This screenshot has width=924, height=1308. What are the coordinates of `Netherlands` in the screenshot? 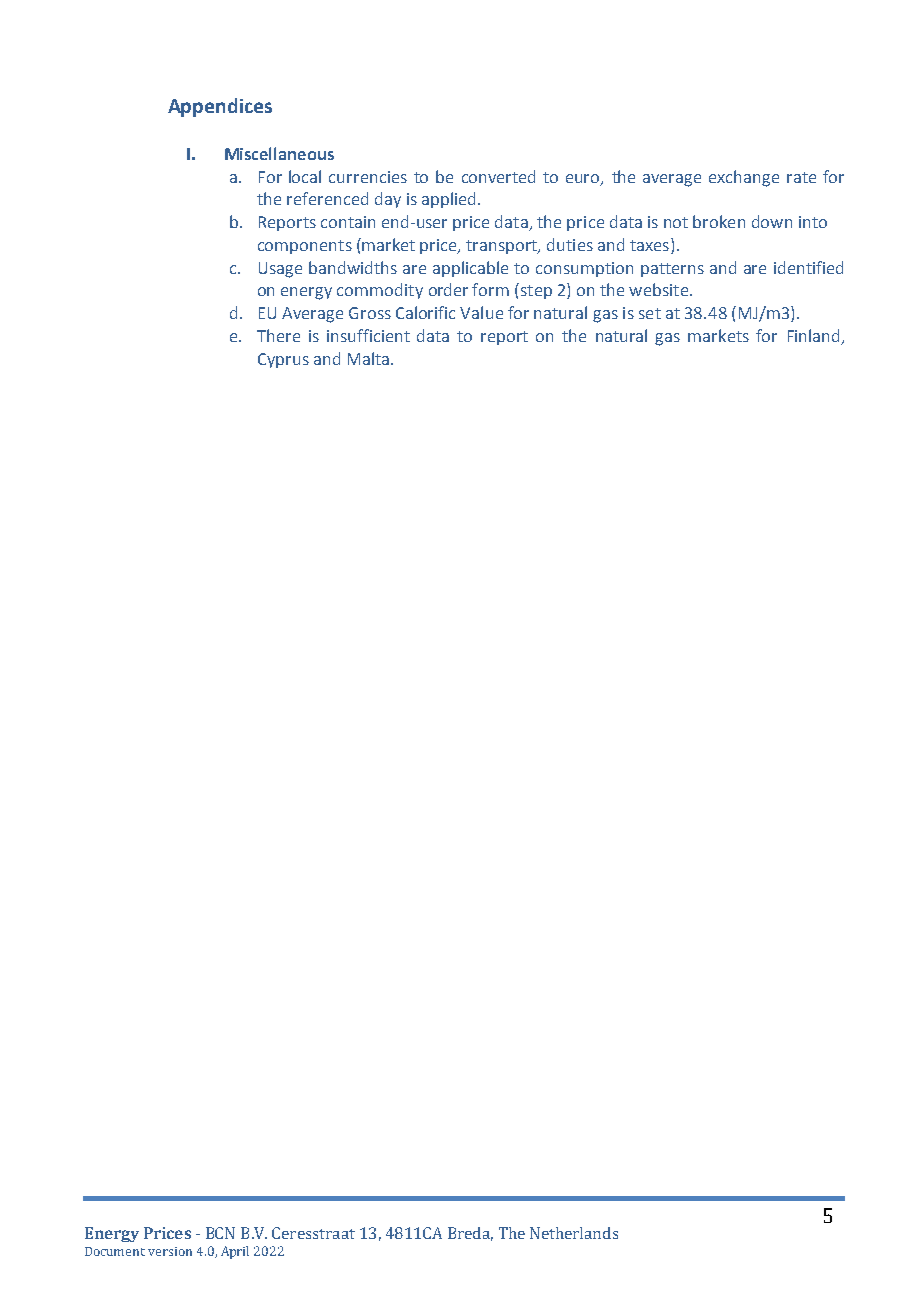 It's located at (574, 1233).
